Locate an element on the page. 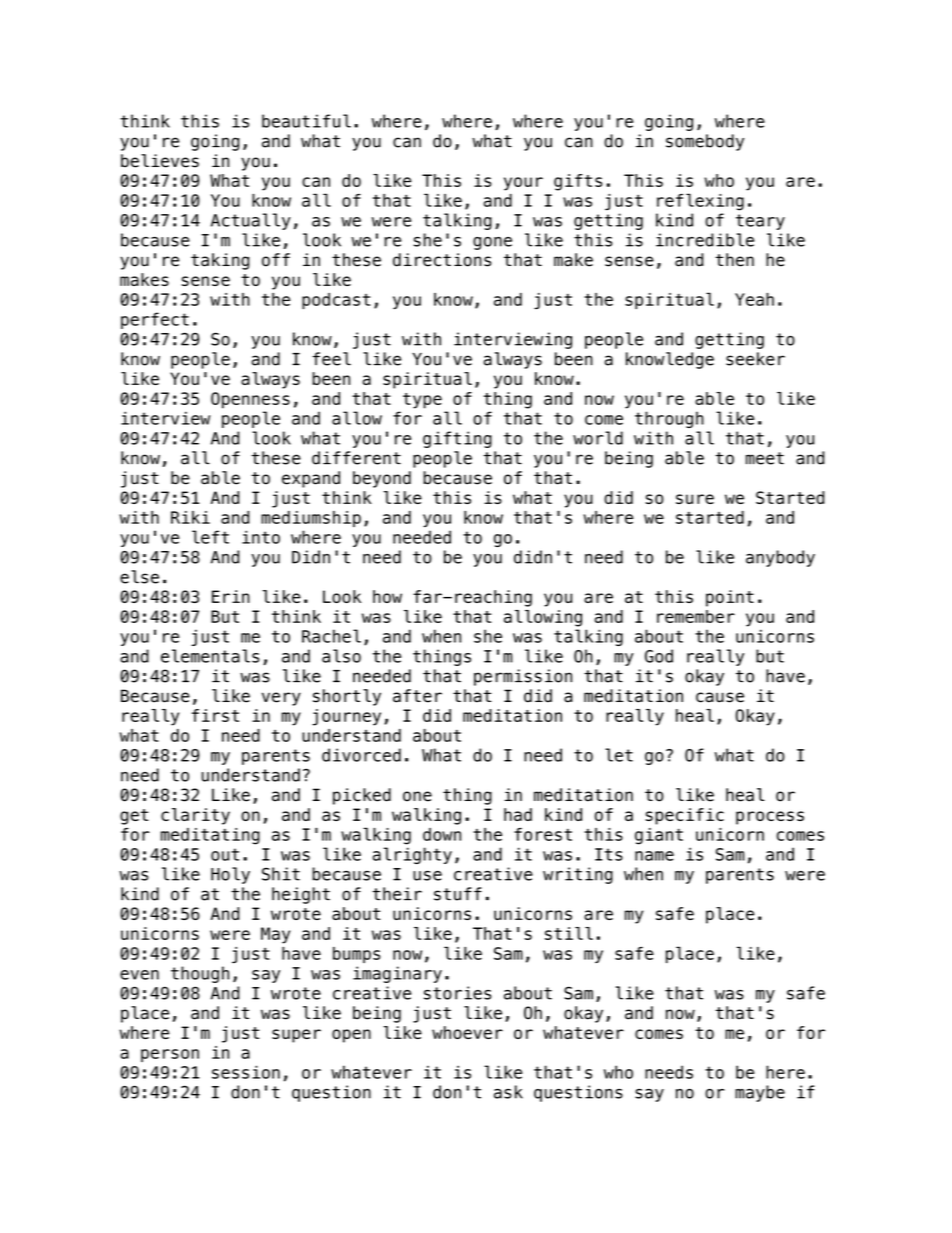  your is located at coordinates (523, 184).
